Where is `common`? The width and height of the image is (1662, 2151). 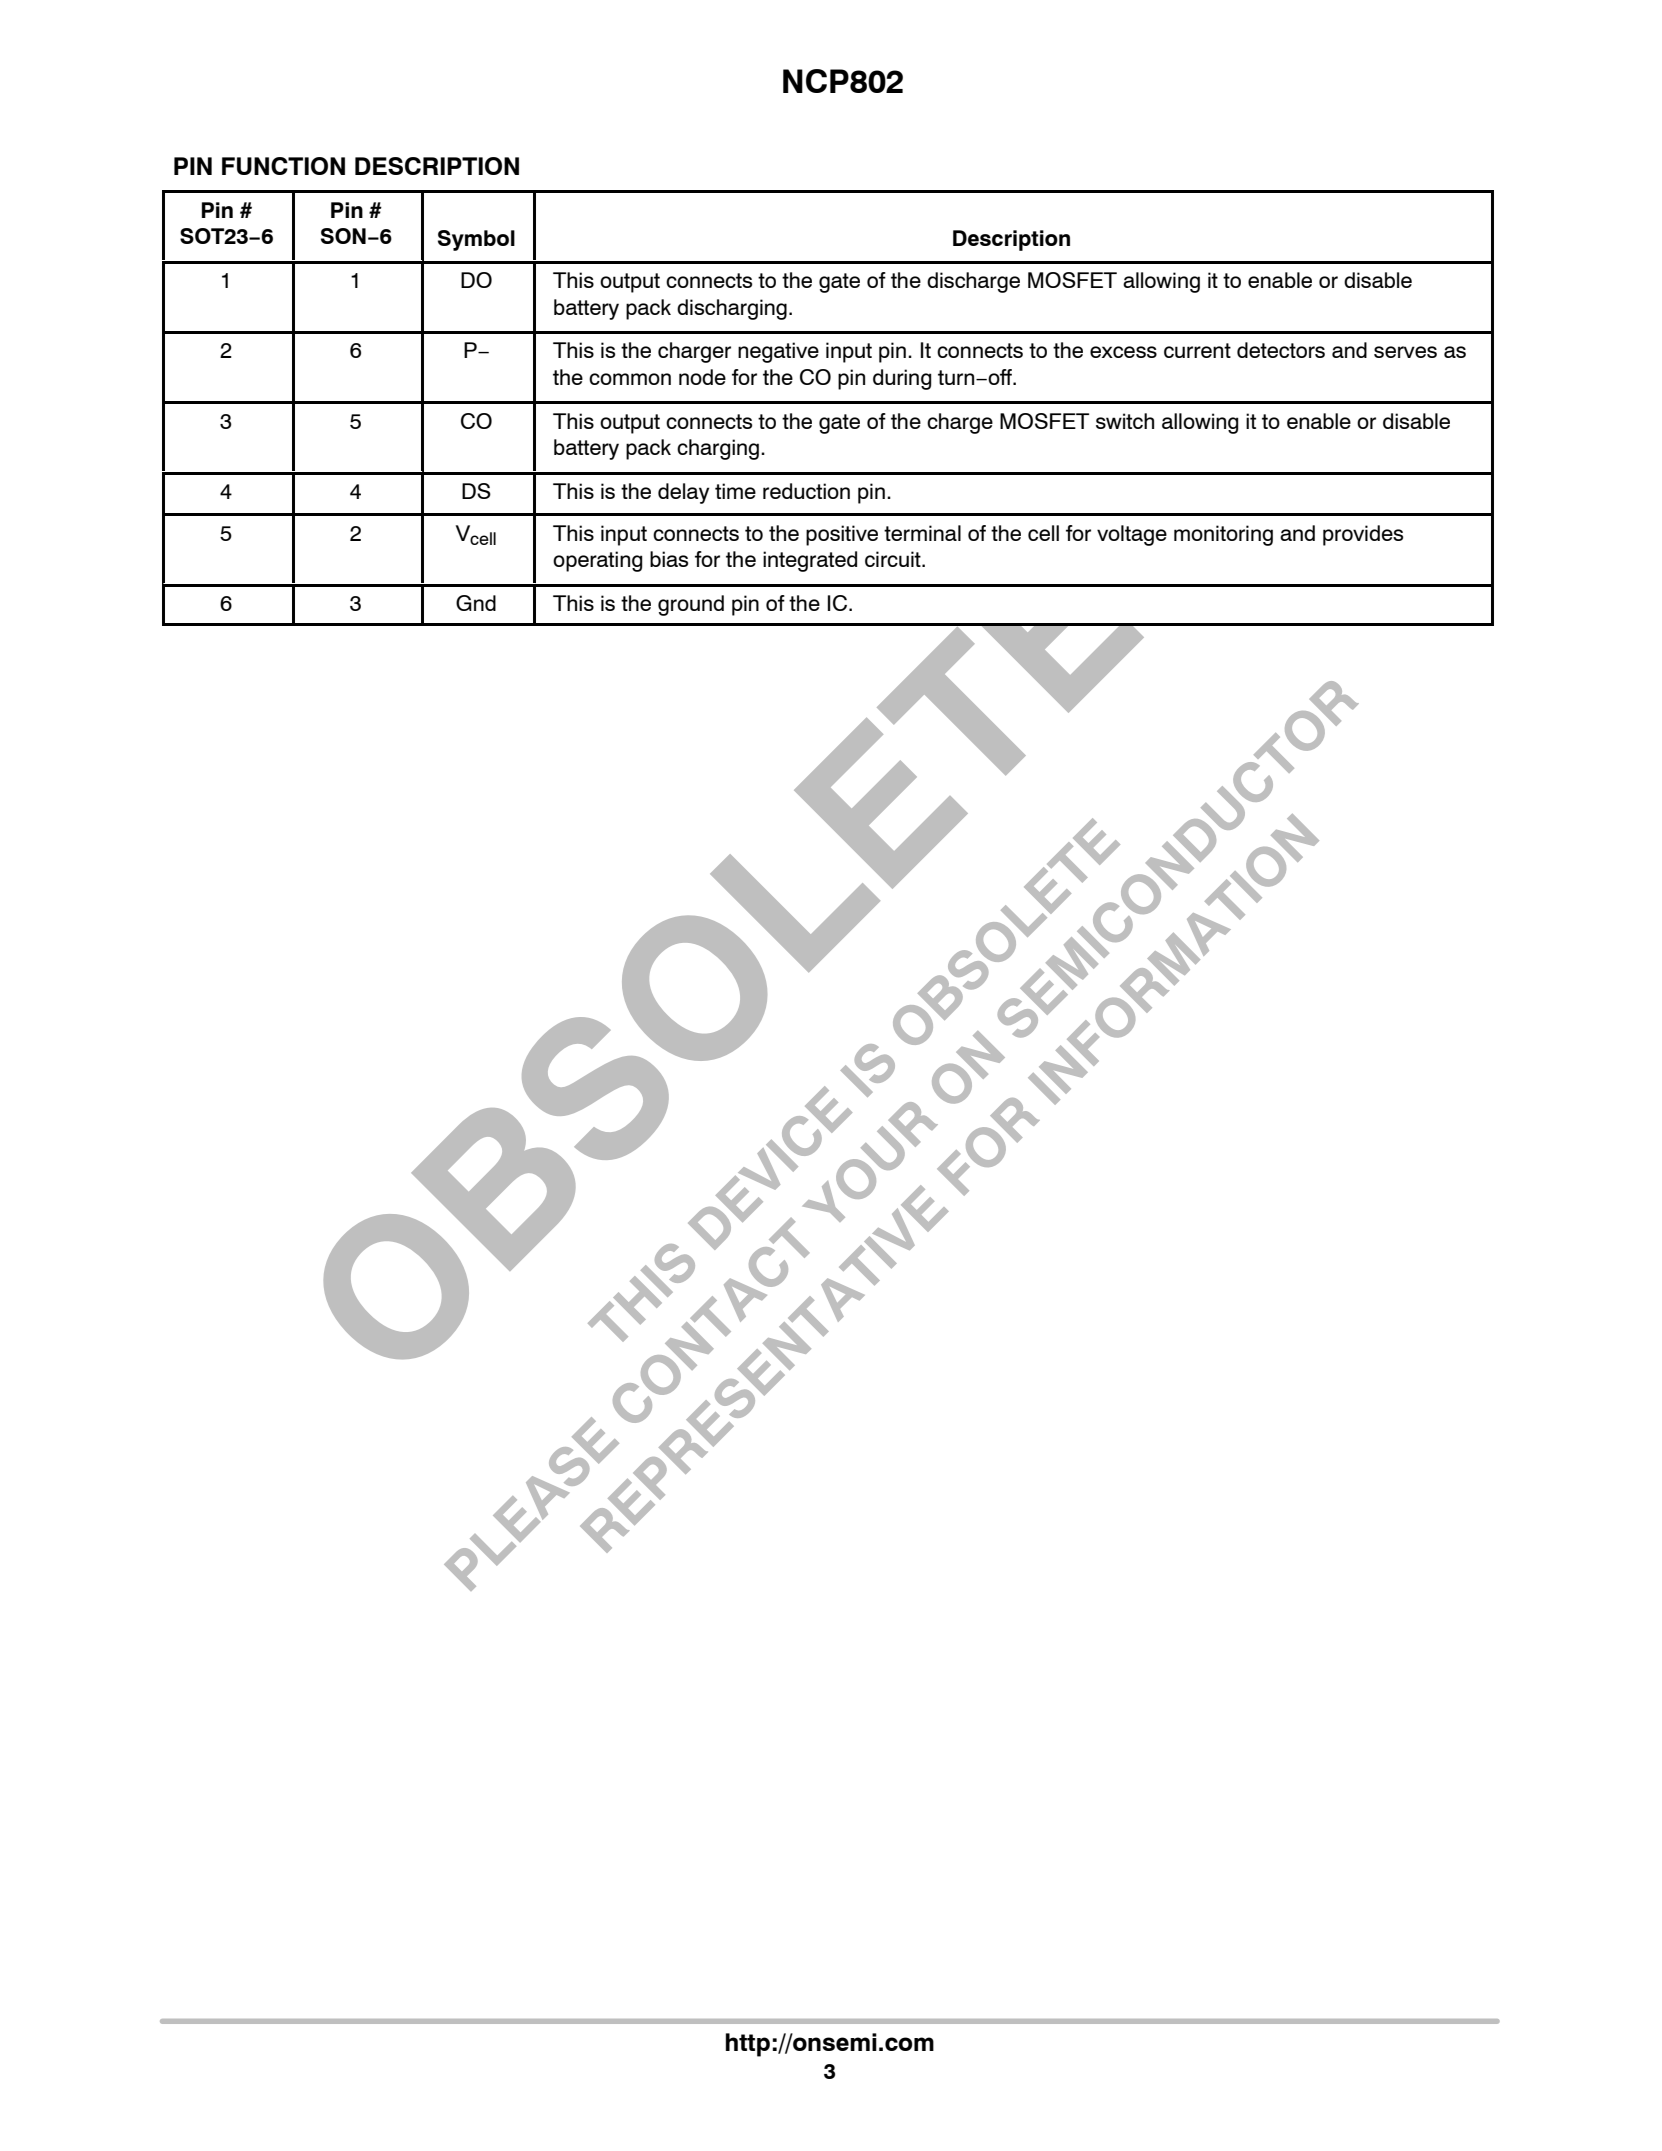 common is located at coordinates (630, 379).
